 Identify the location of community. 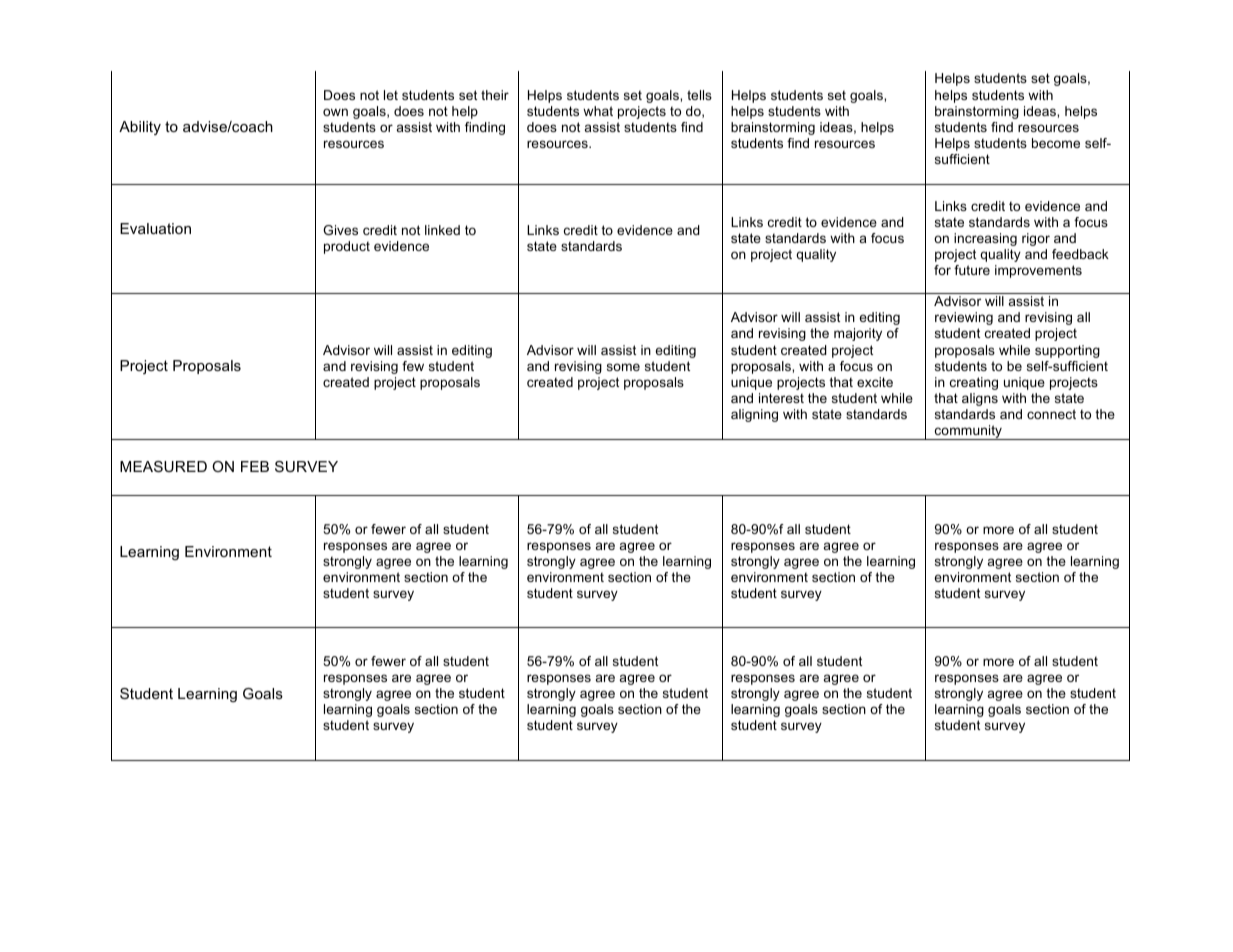
(968, 432).
